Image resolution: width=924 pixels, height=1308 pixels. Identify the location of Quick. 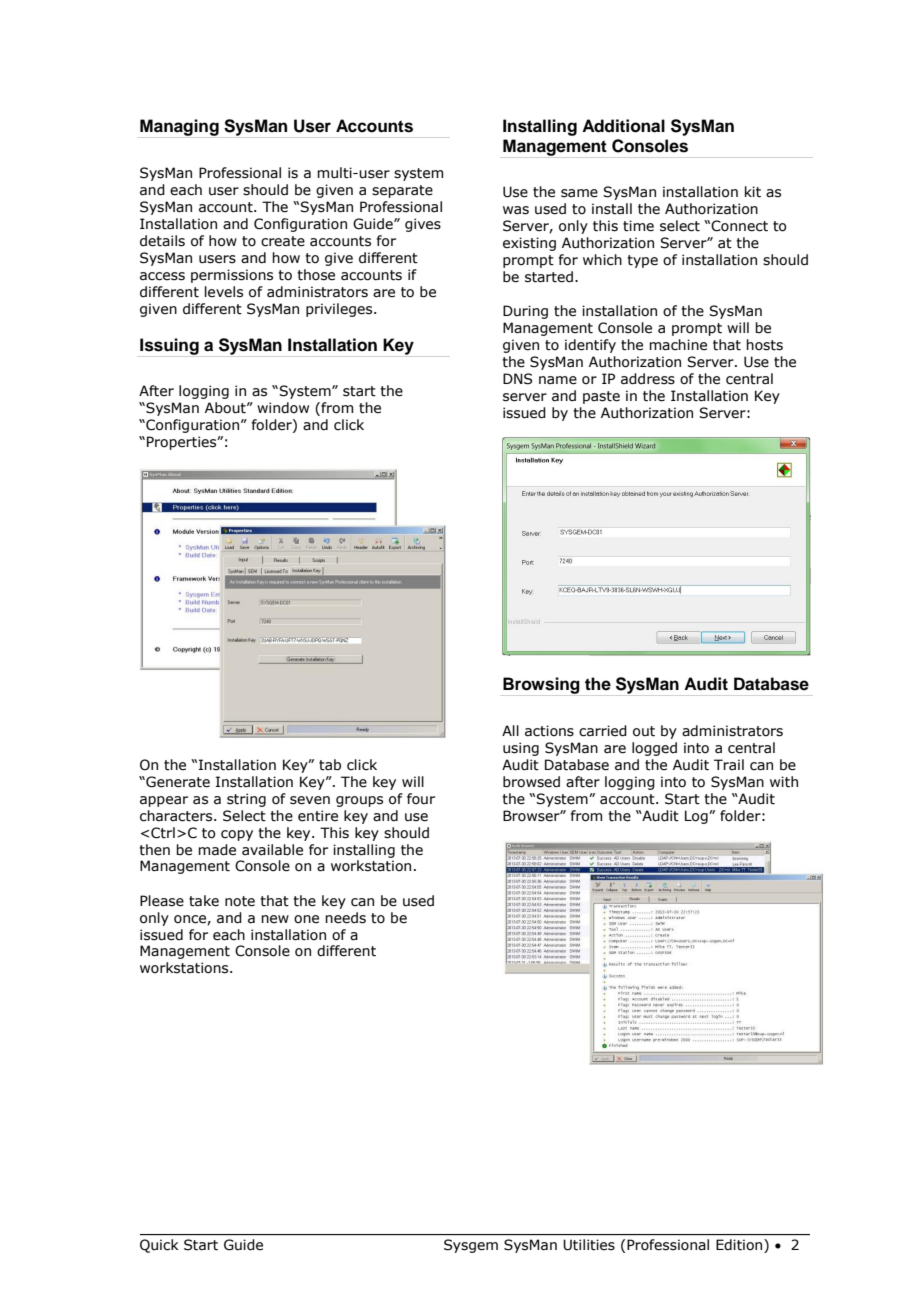
(159, 1246).
